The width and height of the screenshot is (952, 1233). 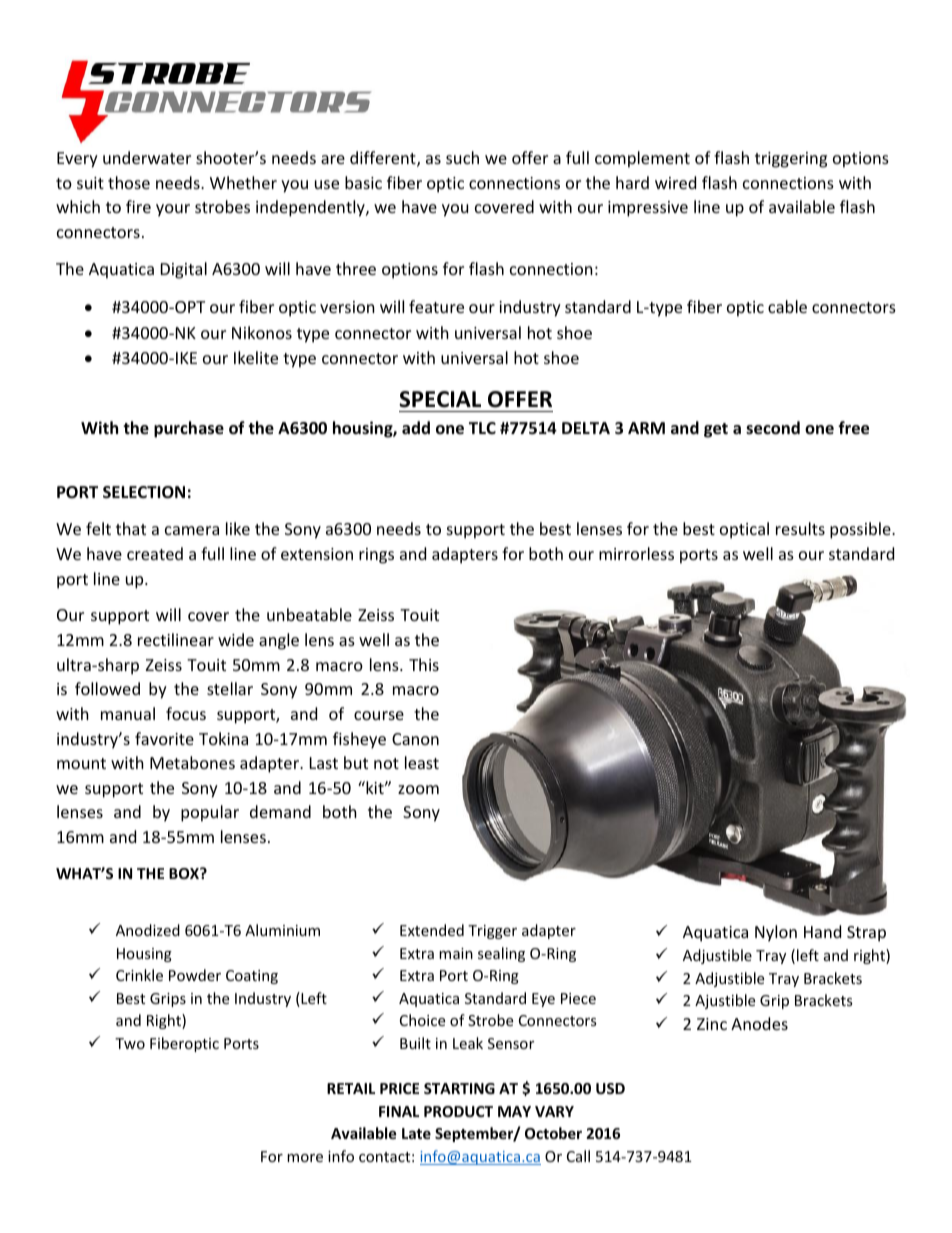 What do you see at coordinates (776, 933) in the screenshot?
I see `Nylon` at bounding box center [776, 933].
